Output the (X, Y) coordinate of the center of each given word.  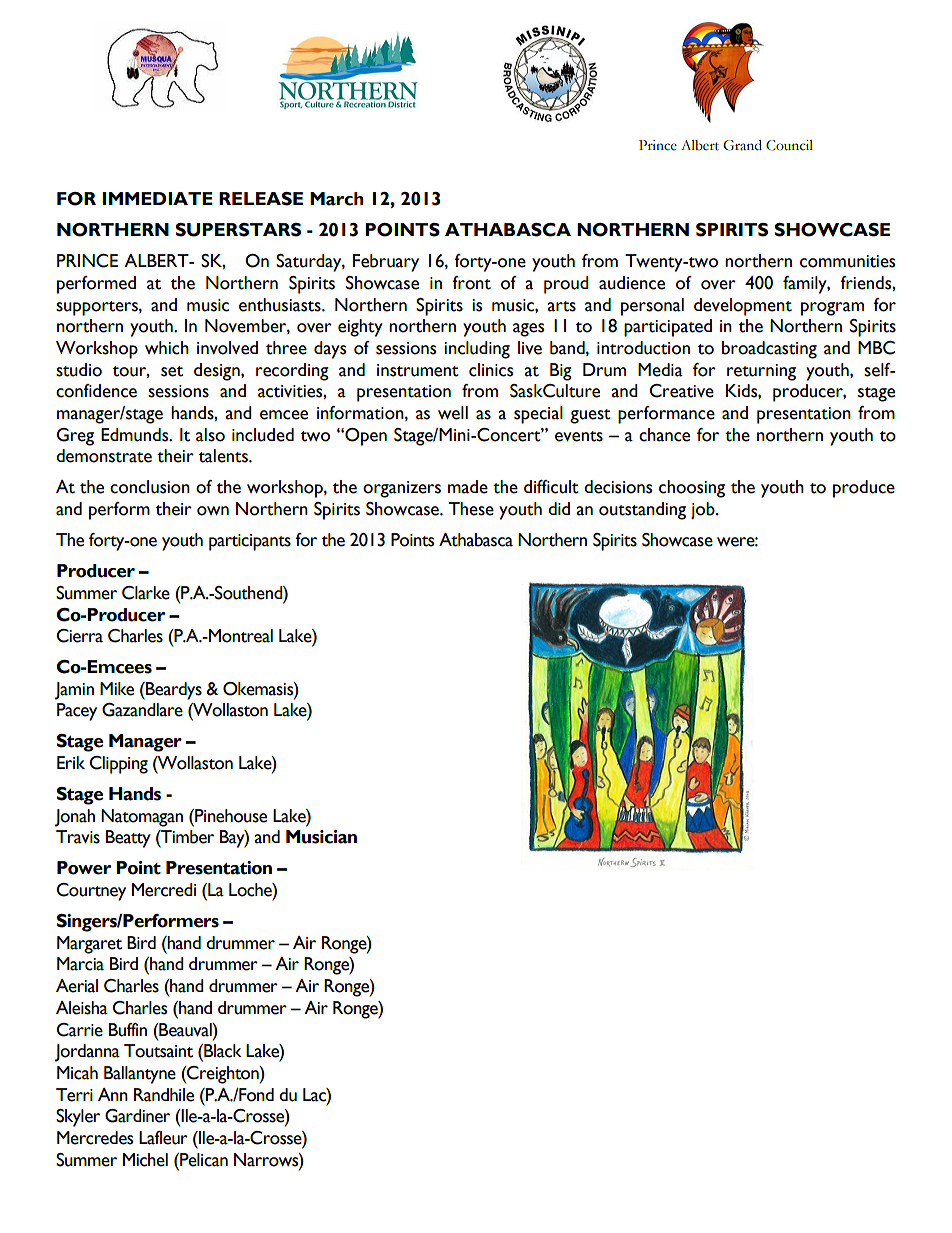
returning (761, 372)
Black (222, 1051)
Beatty (128, 839)
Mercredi (164, 890)
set (172, 371)
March (337, 199)
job (704, 510)
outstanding (642, 511)
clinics (491, 370)
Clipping (118, 765)
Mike (117, 689)
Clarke (146, 593)
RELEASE (261, 199)
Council (789, 145)
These (471, 509)
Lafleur (163, 1138)
